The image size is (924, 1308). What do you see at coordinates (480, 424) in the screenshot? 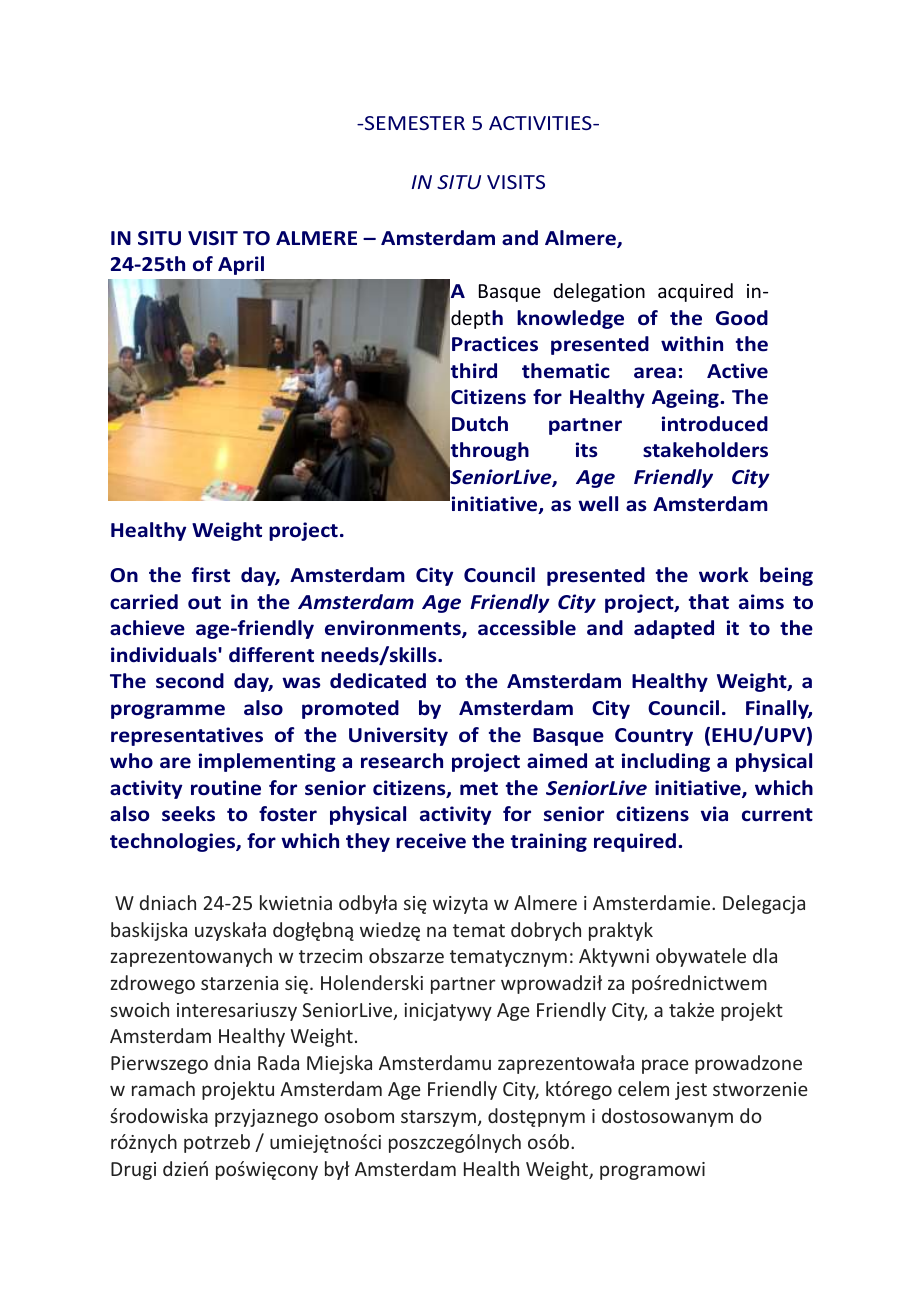
I see `Dutch` at bounding box center [480, 424].
